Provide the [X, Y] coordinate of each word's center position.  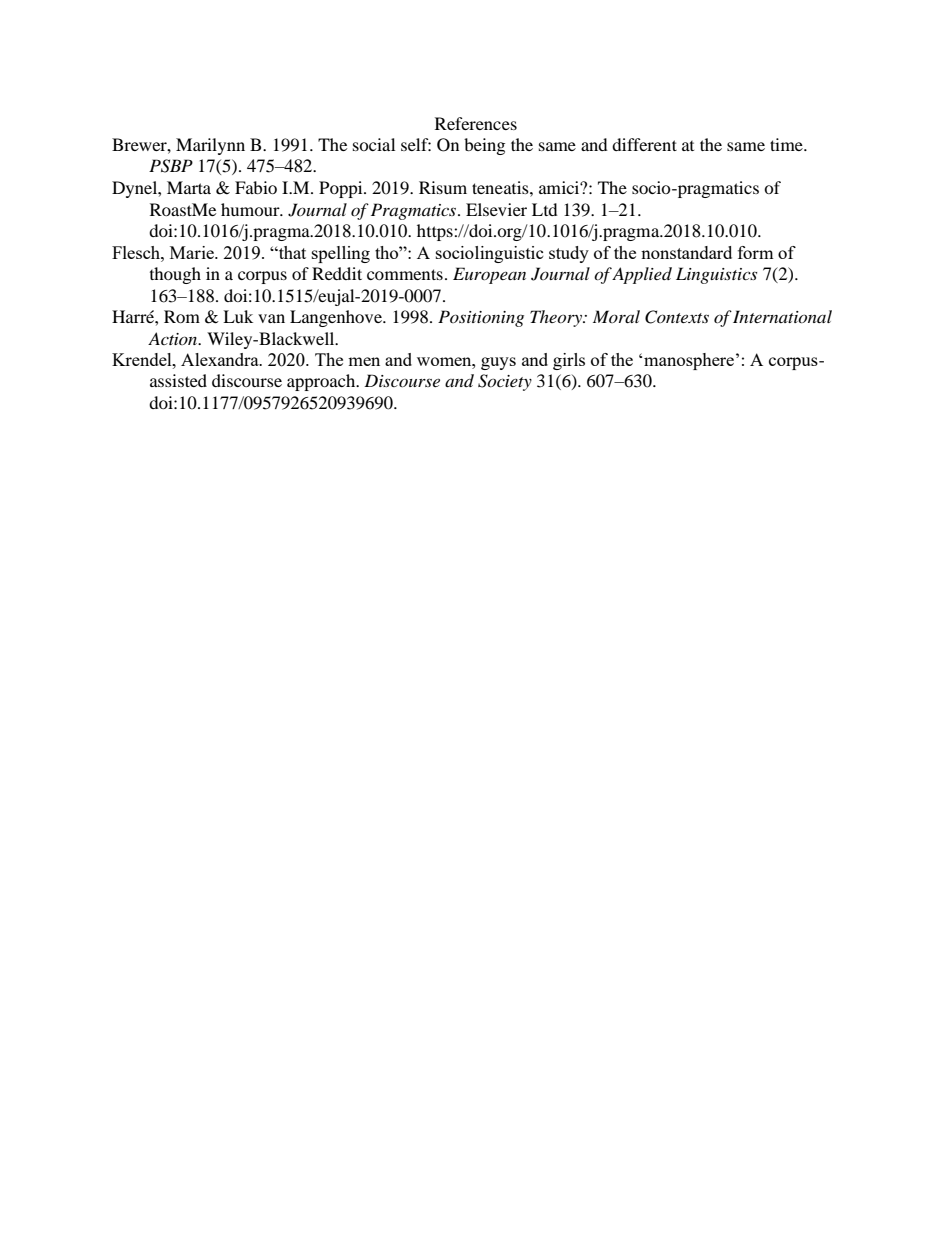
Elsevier [496, 209]
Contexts [677, 317]
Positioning [481, 318]
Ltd [545, 209]
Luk [238, 316]
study [569, 254]
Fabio [256, 187]
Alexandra [221, 359]
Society [505, 382]
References [476, 123]
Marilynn [210, 146]
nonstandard [686, 252]
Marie [193, 252]
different [644, 144]
